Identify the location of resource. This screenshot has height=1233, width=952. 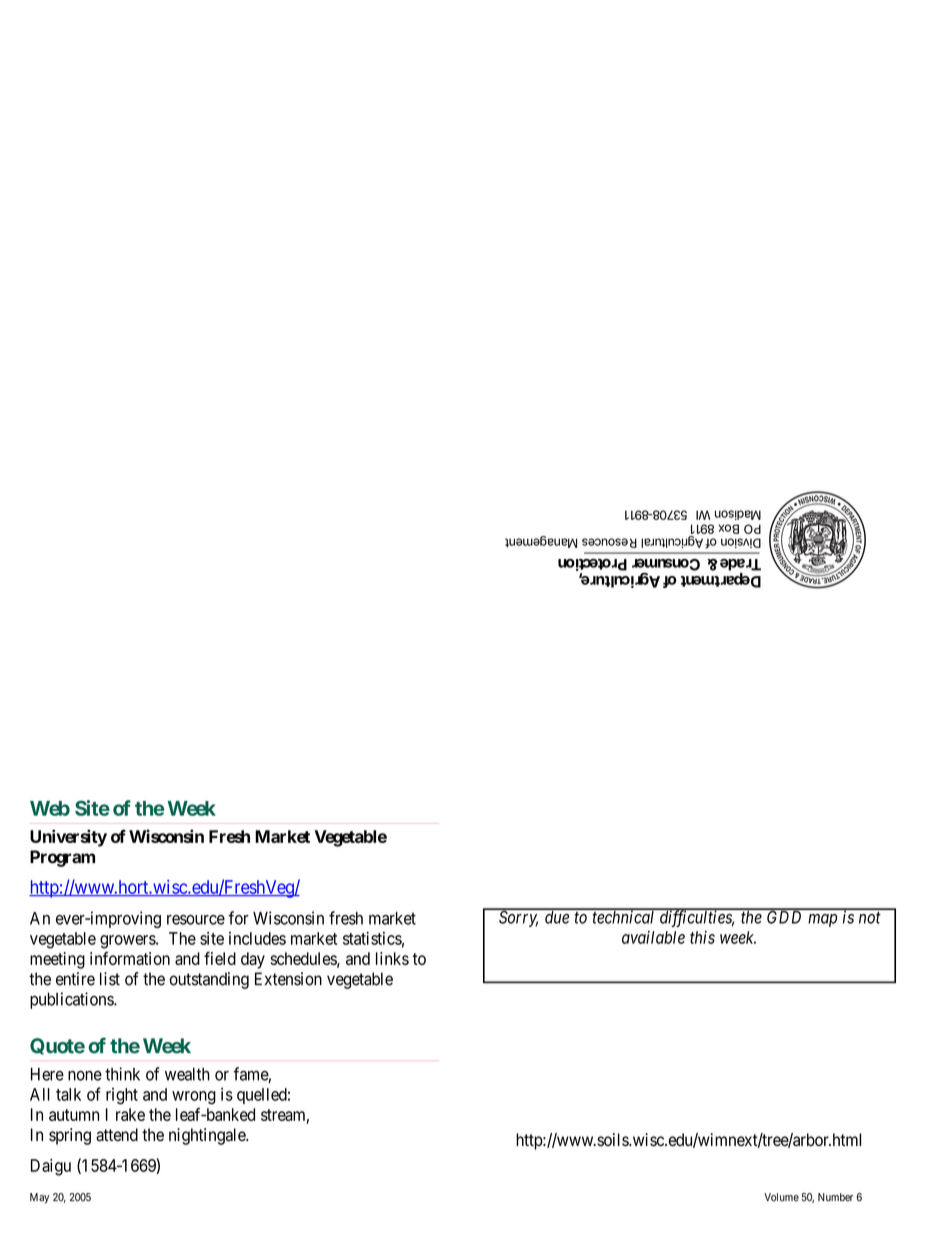
(196, 920).
